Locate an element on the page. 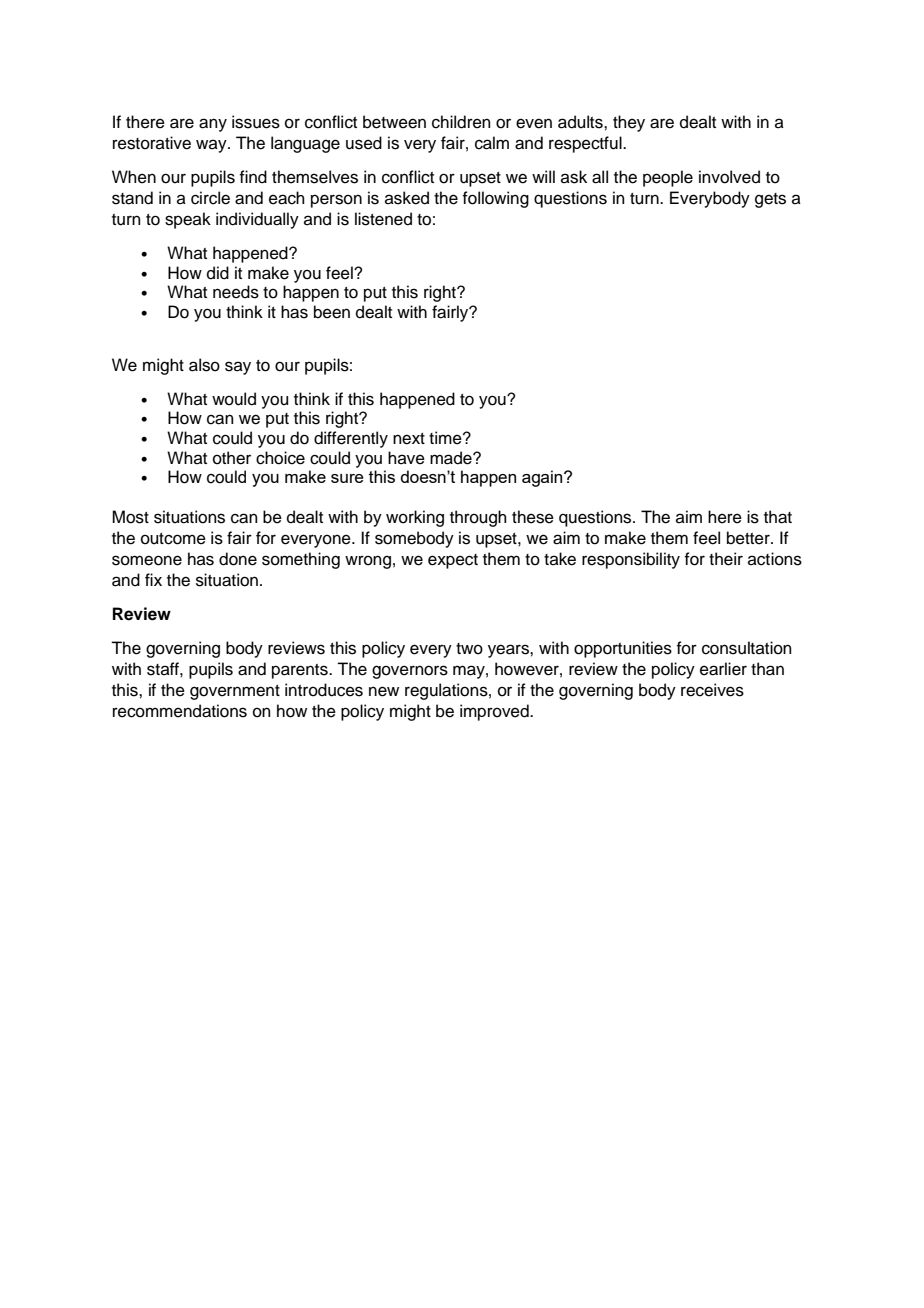 The width and height of the page is (924, 1308). again is located at coordinates (543, 478).
